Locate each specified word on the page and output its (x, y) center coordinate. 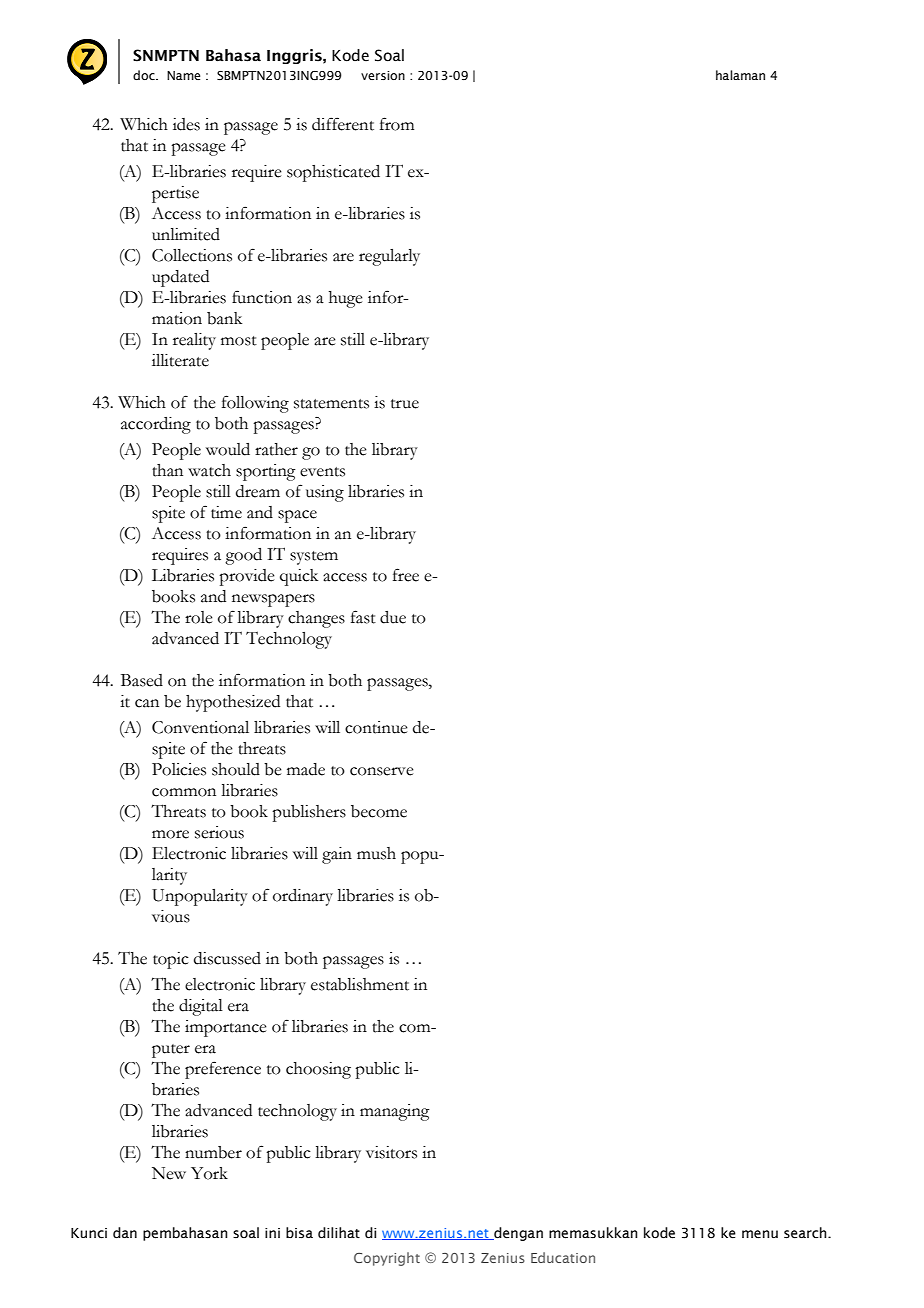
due (393, 617)
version (383, 75)
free (406, 575)
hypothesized (233, 703)
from (397, 124)
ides (186, 124)
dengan (517, 1234)
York (209, 1173)
